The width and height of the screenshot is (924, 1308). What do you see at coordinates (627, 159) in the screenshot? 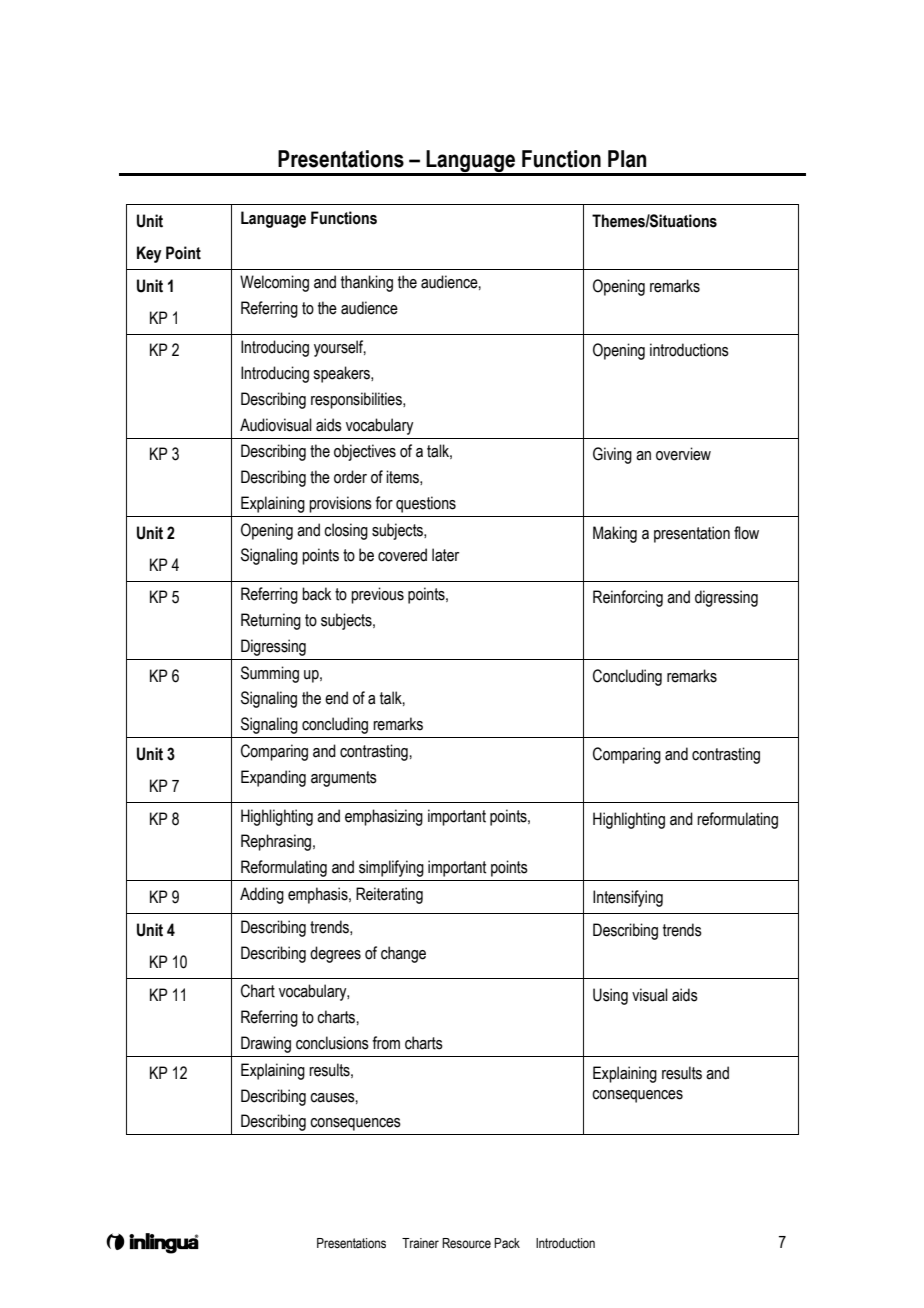
I see `Plan` at bounding box center [627, 159].
